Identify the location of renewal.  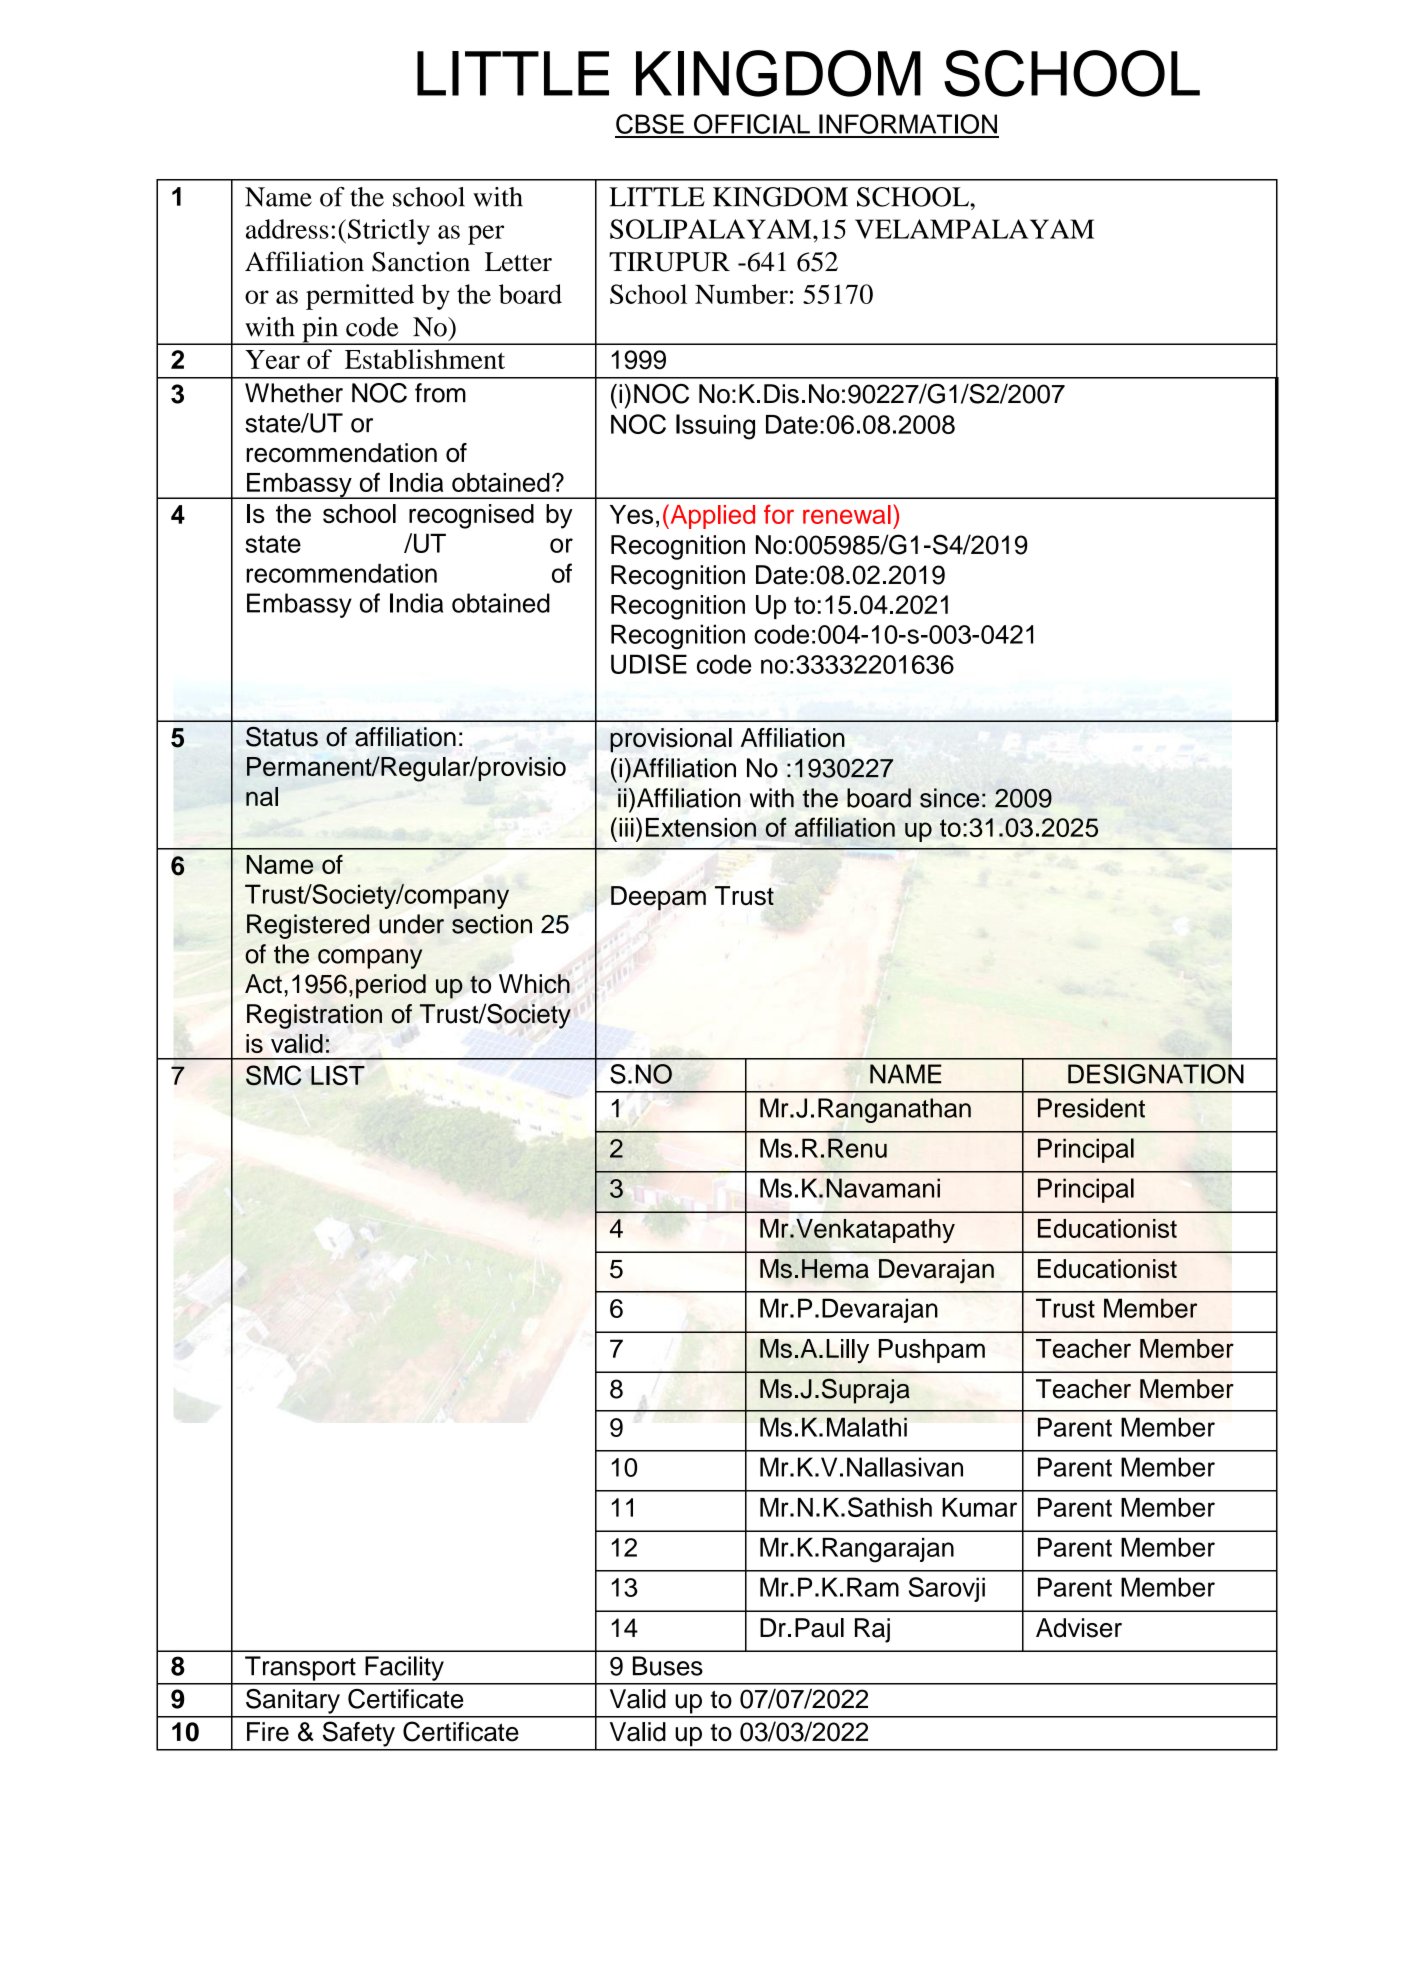
(847, 514).
